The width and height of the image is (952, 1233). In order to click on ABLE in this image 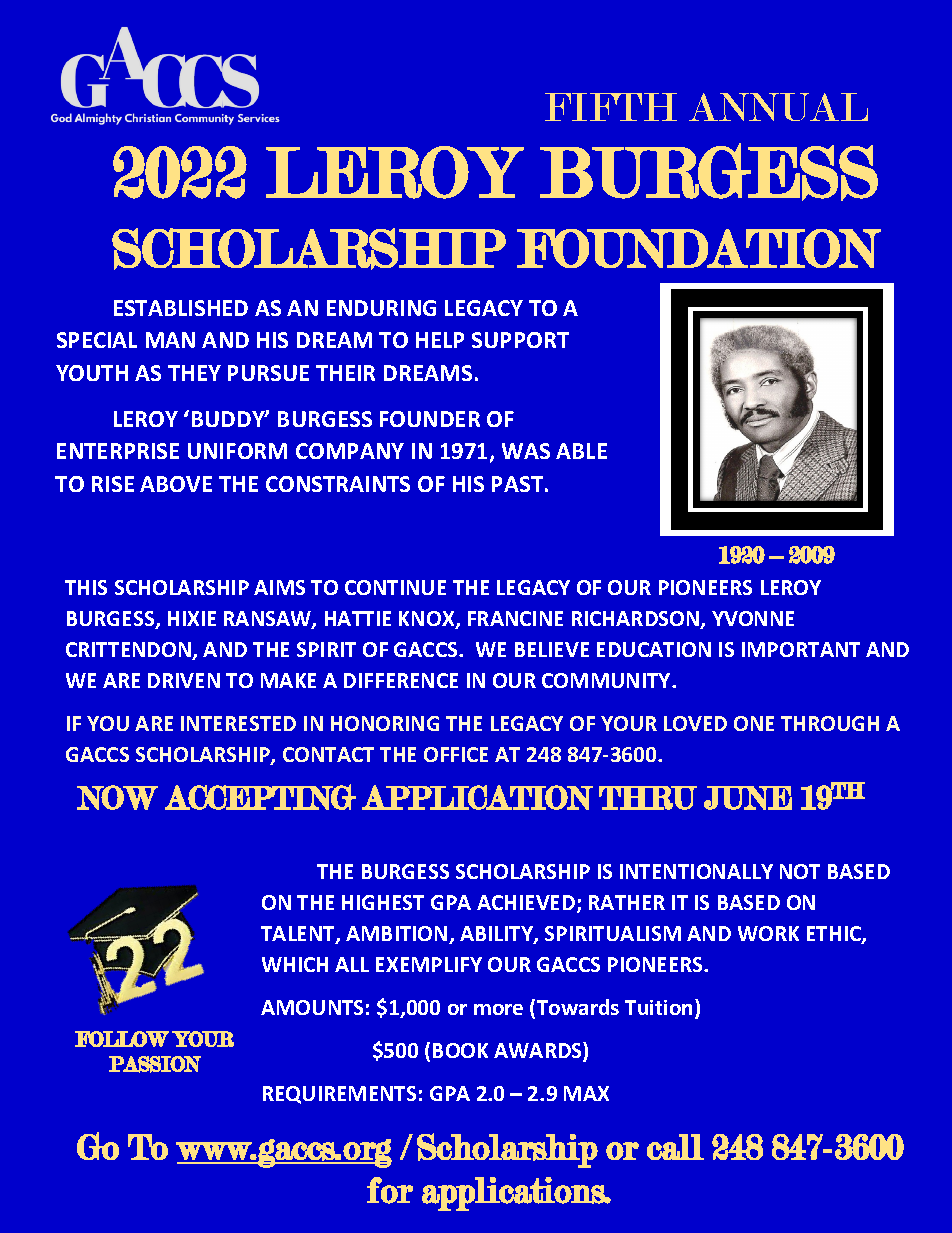, I will do `click(581, 451)`.
